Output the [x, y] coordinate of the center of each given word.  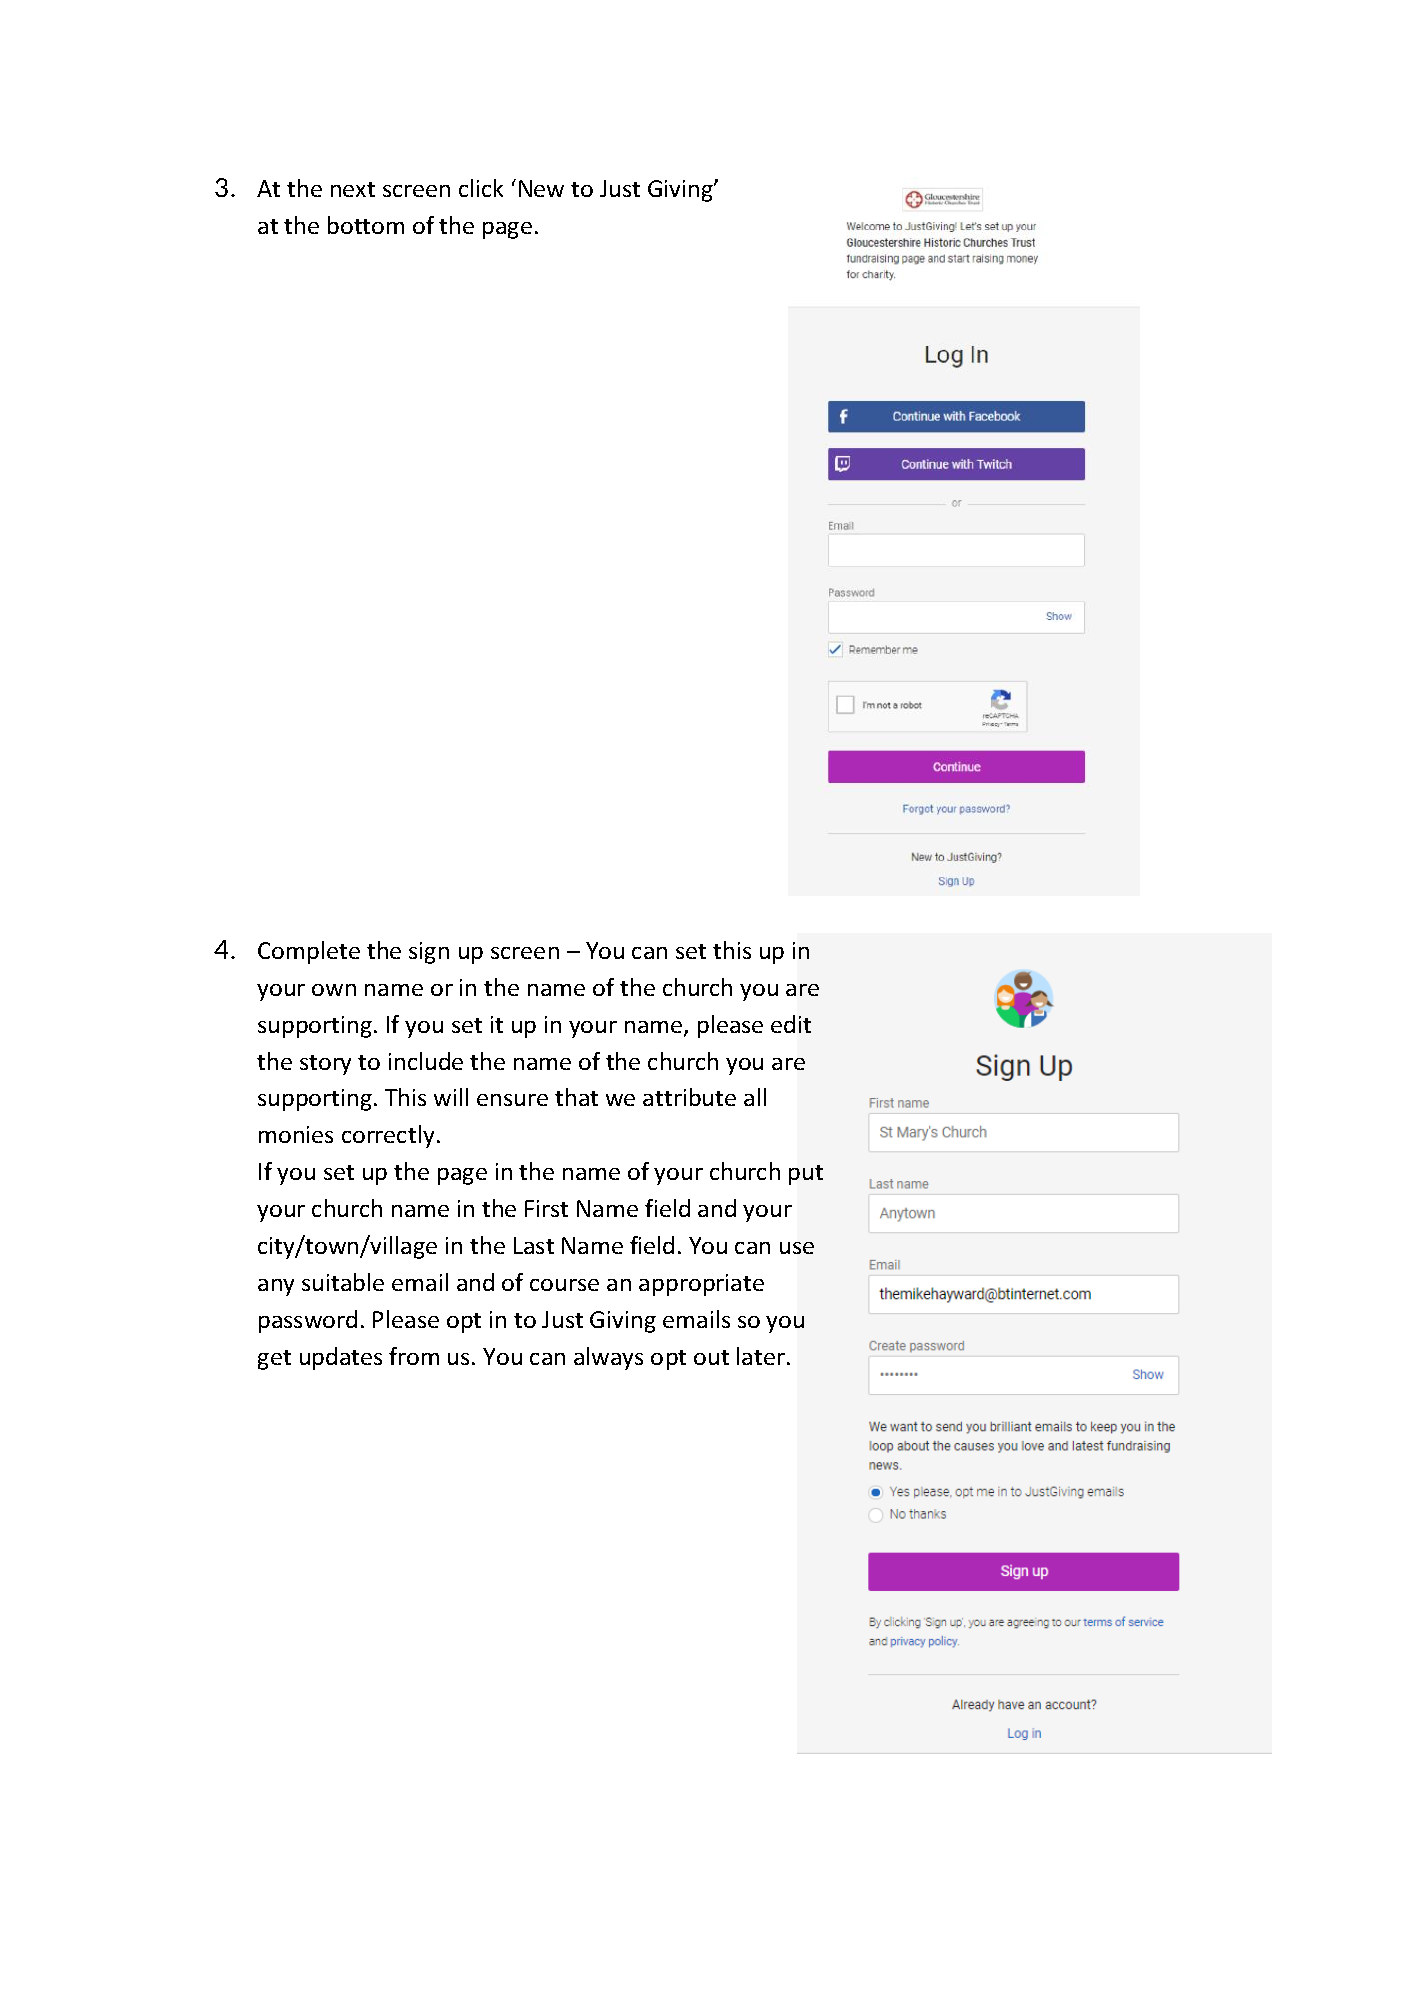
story [325, 1065]
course [564, 1285]
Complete [309, 952]
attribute [689, 1097]
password [308, 1321]
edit [791, 1024]
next [353, 189]
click [481, 188]
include [426, 1061]
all [755, 1097]
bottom [366, 225]
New [541, 188]
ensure [512, 1100]
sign [429, 953]
